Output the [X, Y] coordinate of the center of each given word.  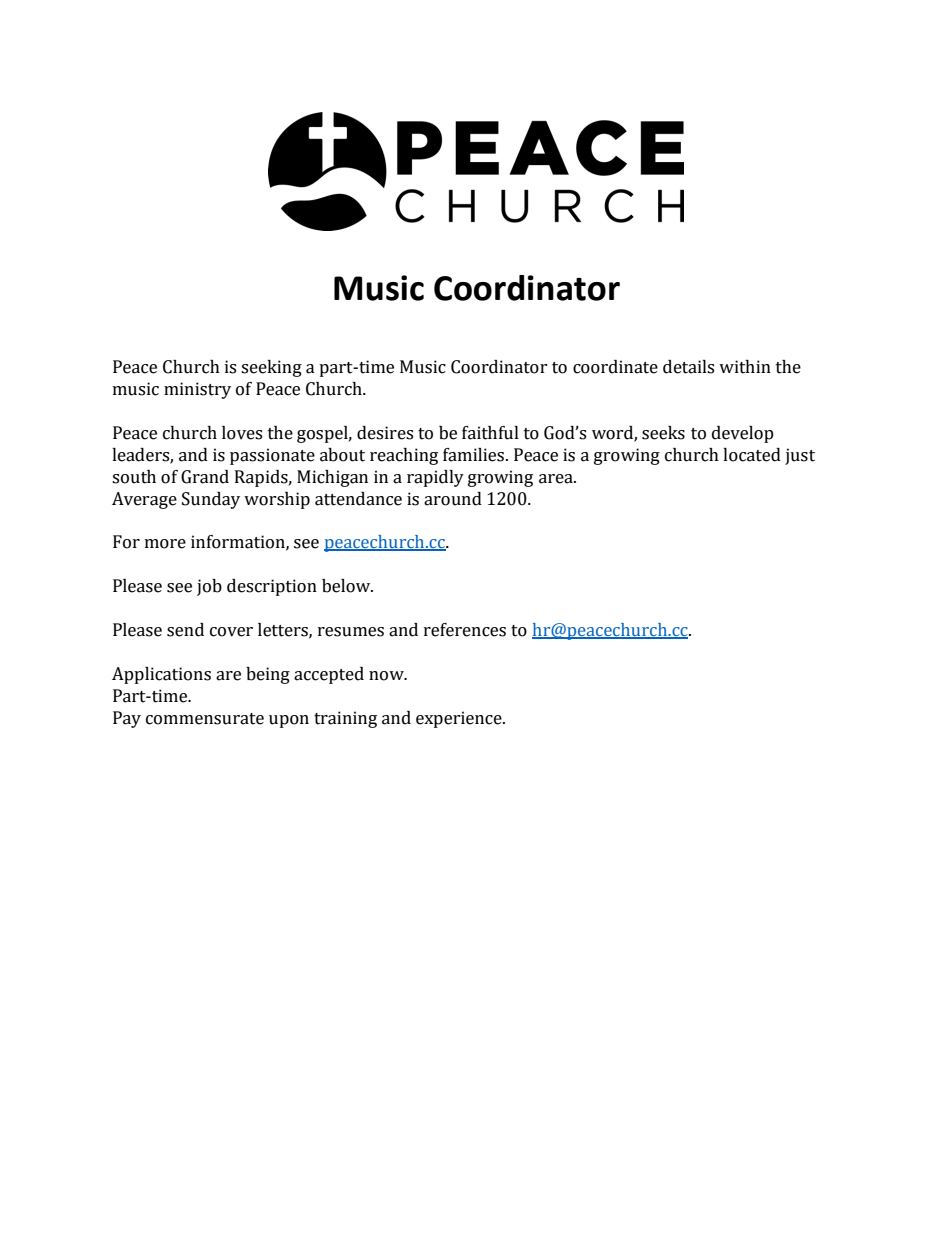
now [387, 676]
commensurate [205, 719]
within [745, 367]
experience [460, 719]
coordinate [615, 367]
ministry [197, 390]
